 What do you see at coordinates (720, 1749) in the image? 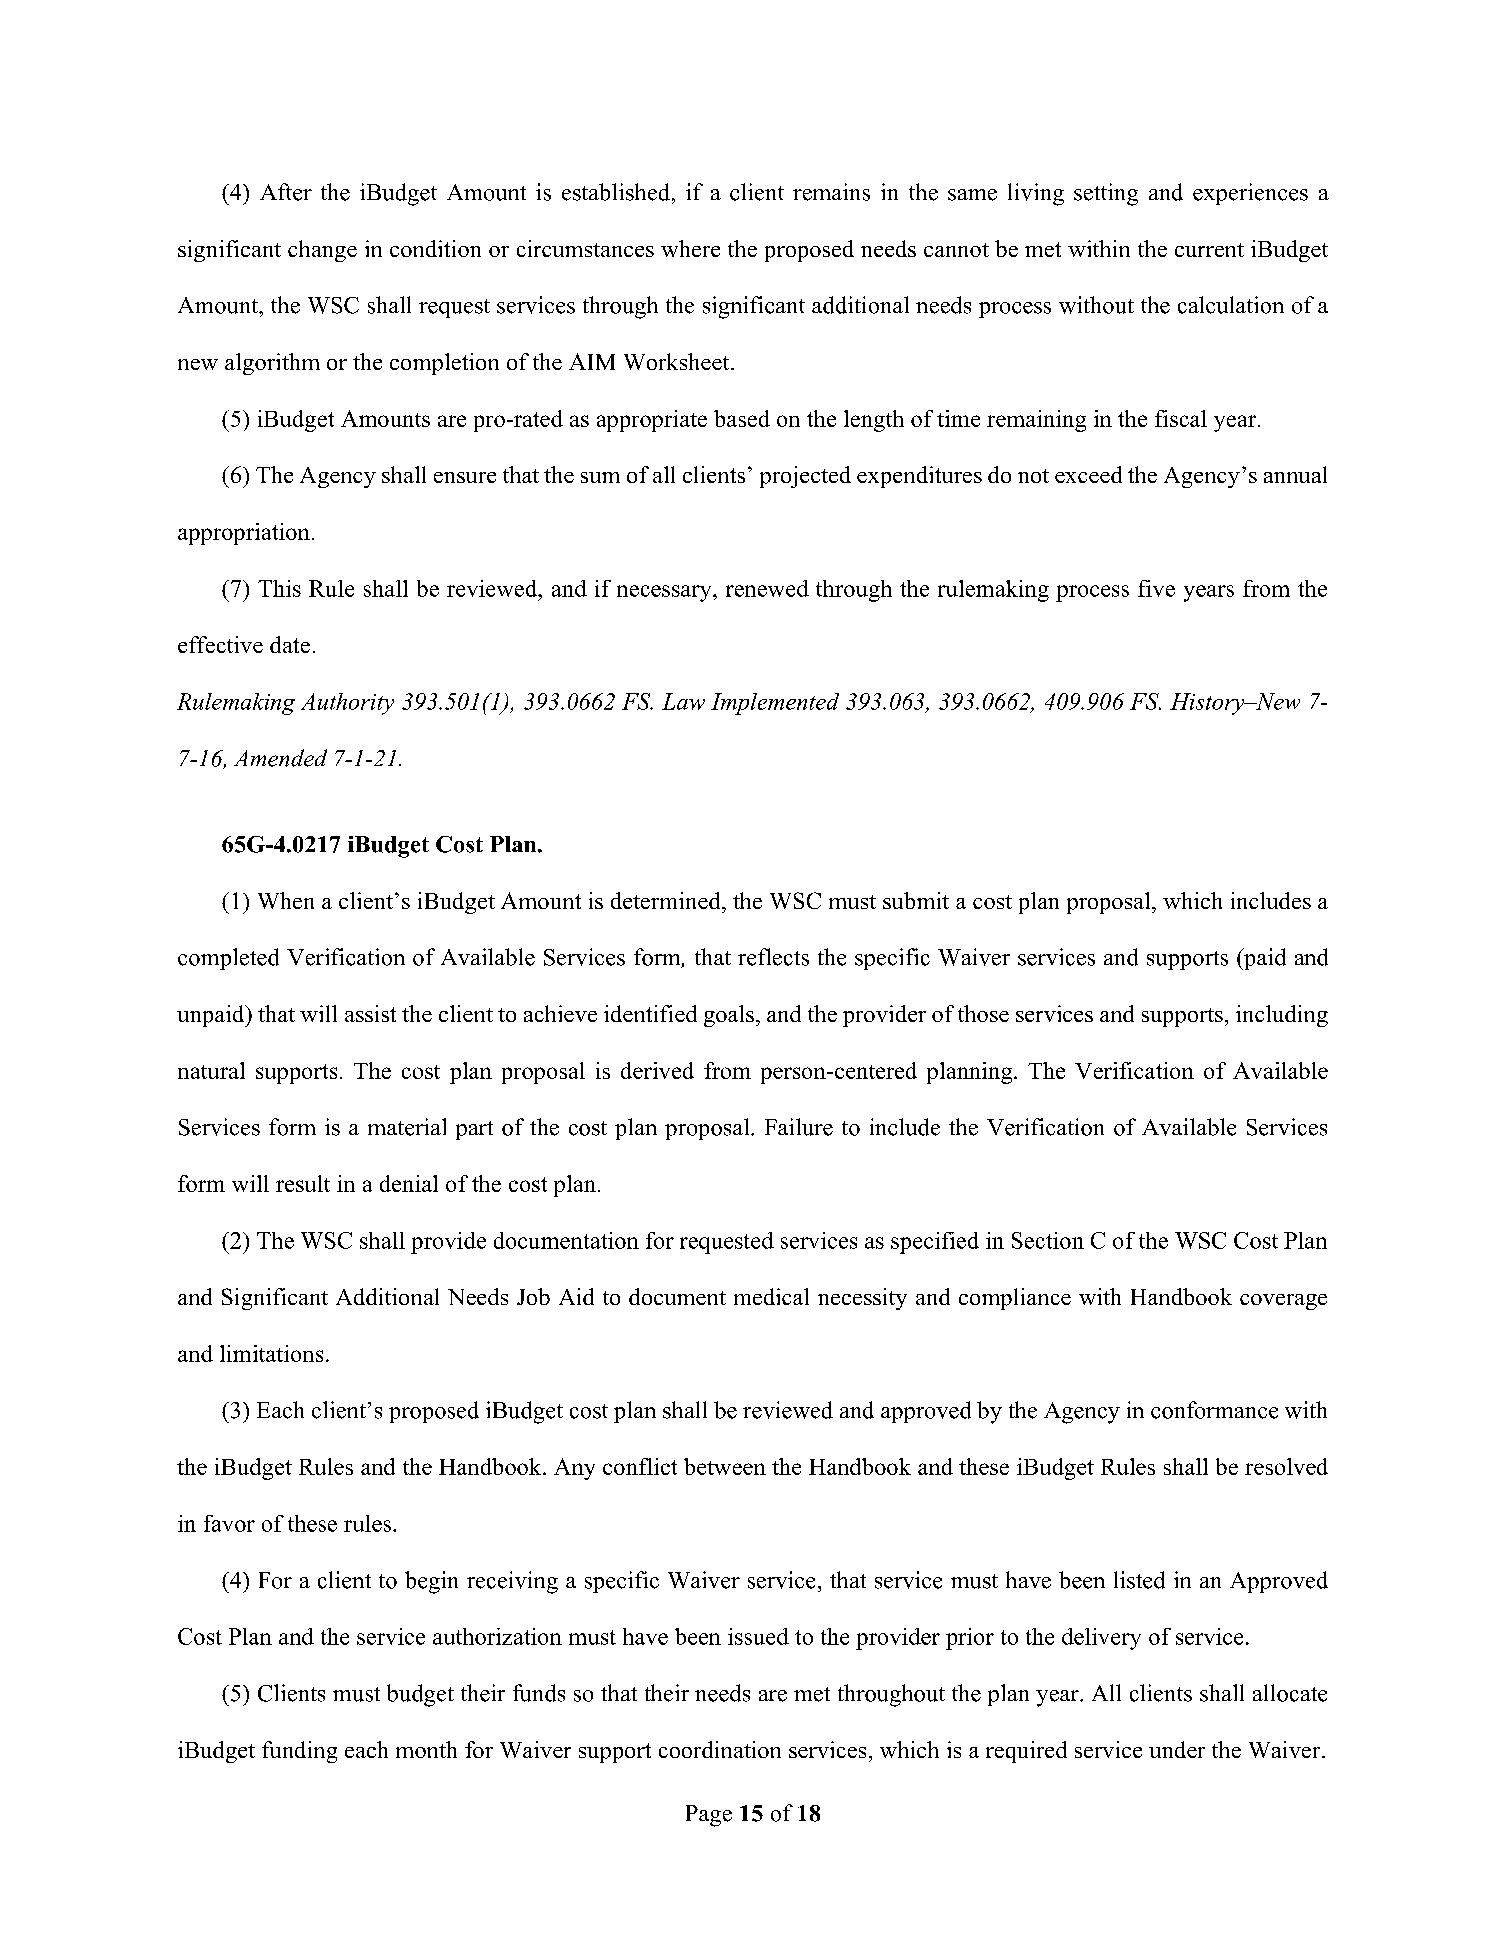
I see `coordination` at bounding box center [720, 1749].
